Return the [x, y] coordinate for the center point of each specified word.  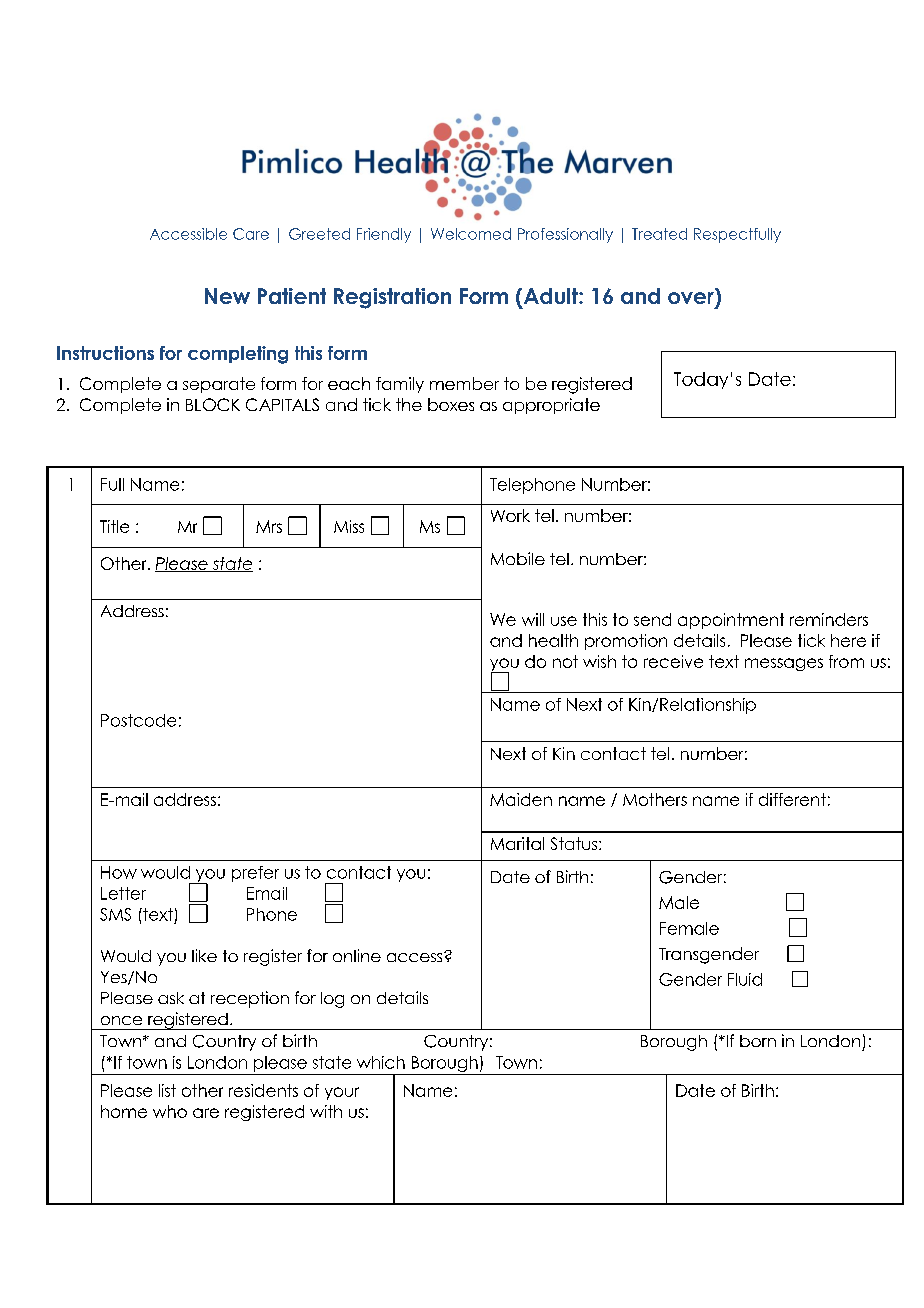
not [565, 661]
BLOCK [213, 404]
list [167, 1090]
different [792, 799]
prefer [255, 874]
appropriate [551, 406]
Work [510, 515]
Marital [517, 843]
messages [784, 664]
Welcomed [471, 234]
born [758, 1041]
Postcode [138, 720]
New [227, 296]
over [691, 298]
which [381, 1062]
